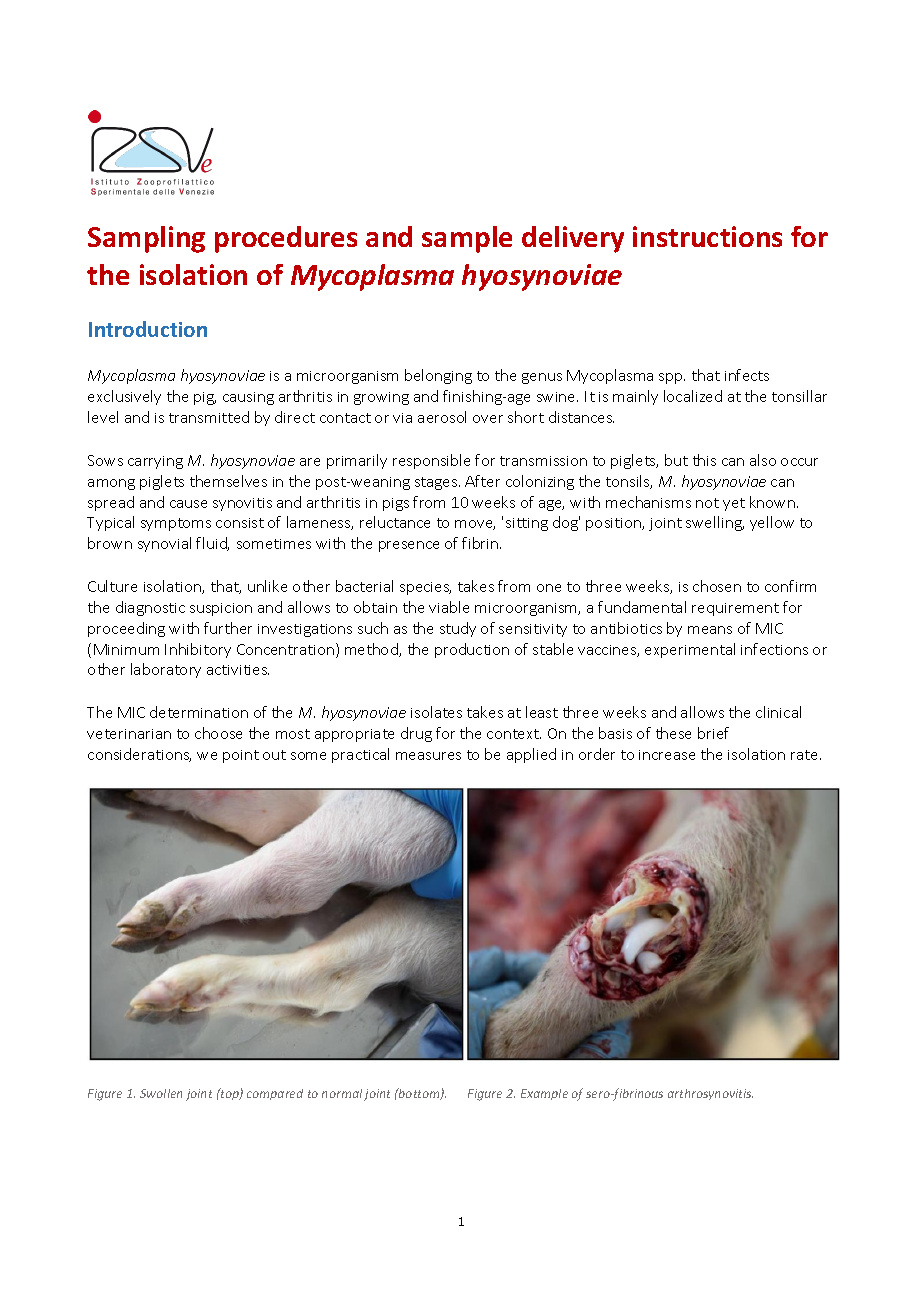 This screenshot has width=924, height=1308. I want to click on symptoms, so click(176, 524).
